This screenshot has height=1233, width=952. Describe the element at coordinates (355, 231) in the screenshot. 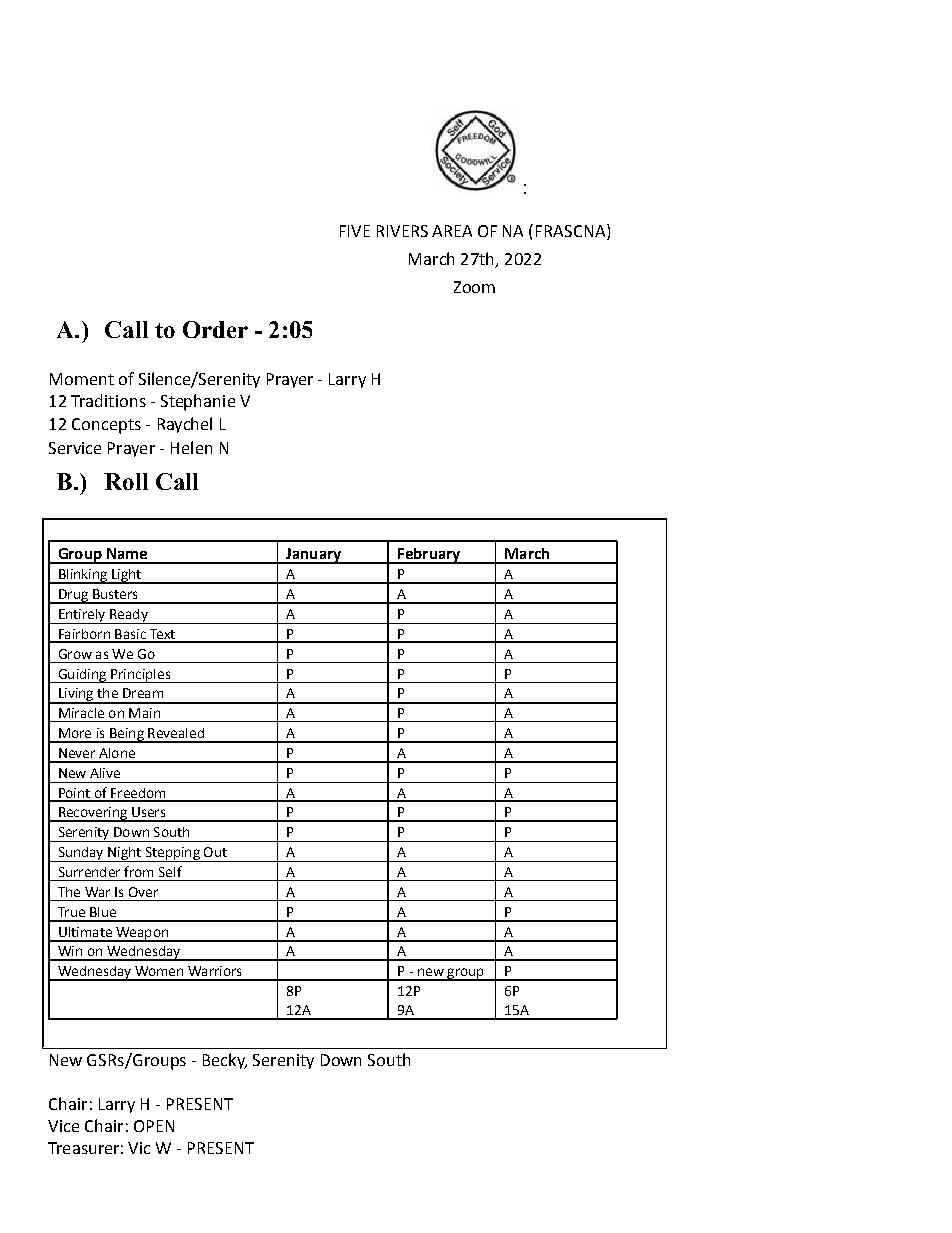

I see `FIVE` at that location.
